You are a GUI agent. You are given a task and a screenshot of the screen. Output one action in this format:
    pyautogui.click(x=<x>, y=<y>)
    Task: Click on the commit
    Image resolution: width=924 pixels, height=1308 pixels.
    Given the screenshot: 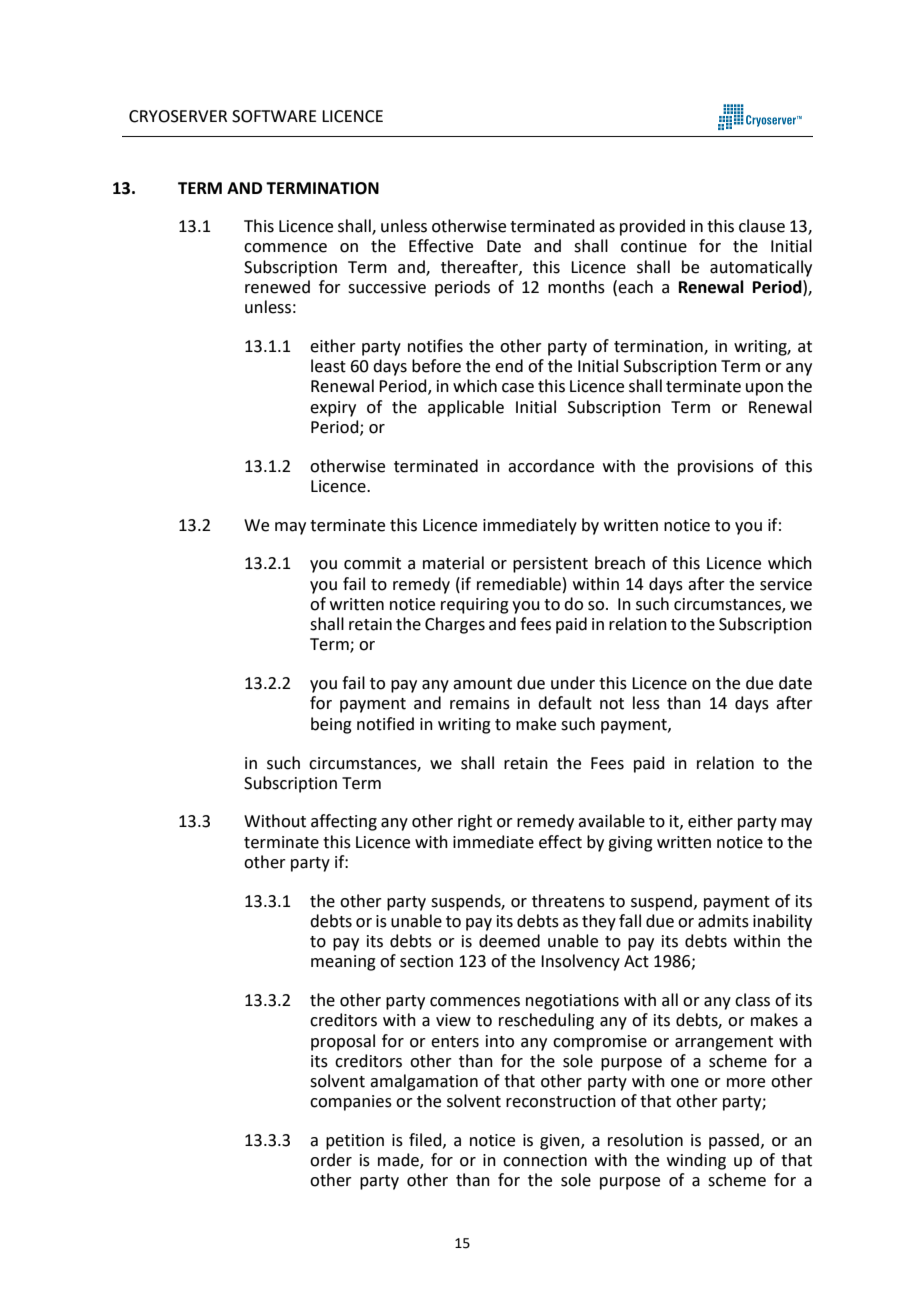 What is the action you would take?
    pyautogui.click(x=372, y=563)
